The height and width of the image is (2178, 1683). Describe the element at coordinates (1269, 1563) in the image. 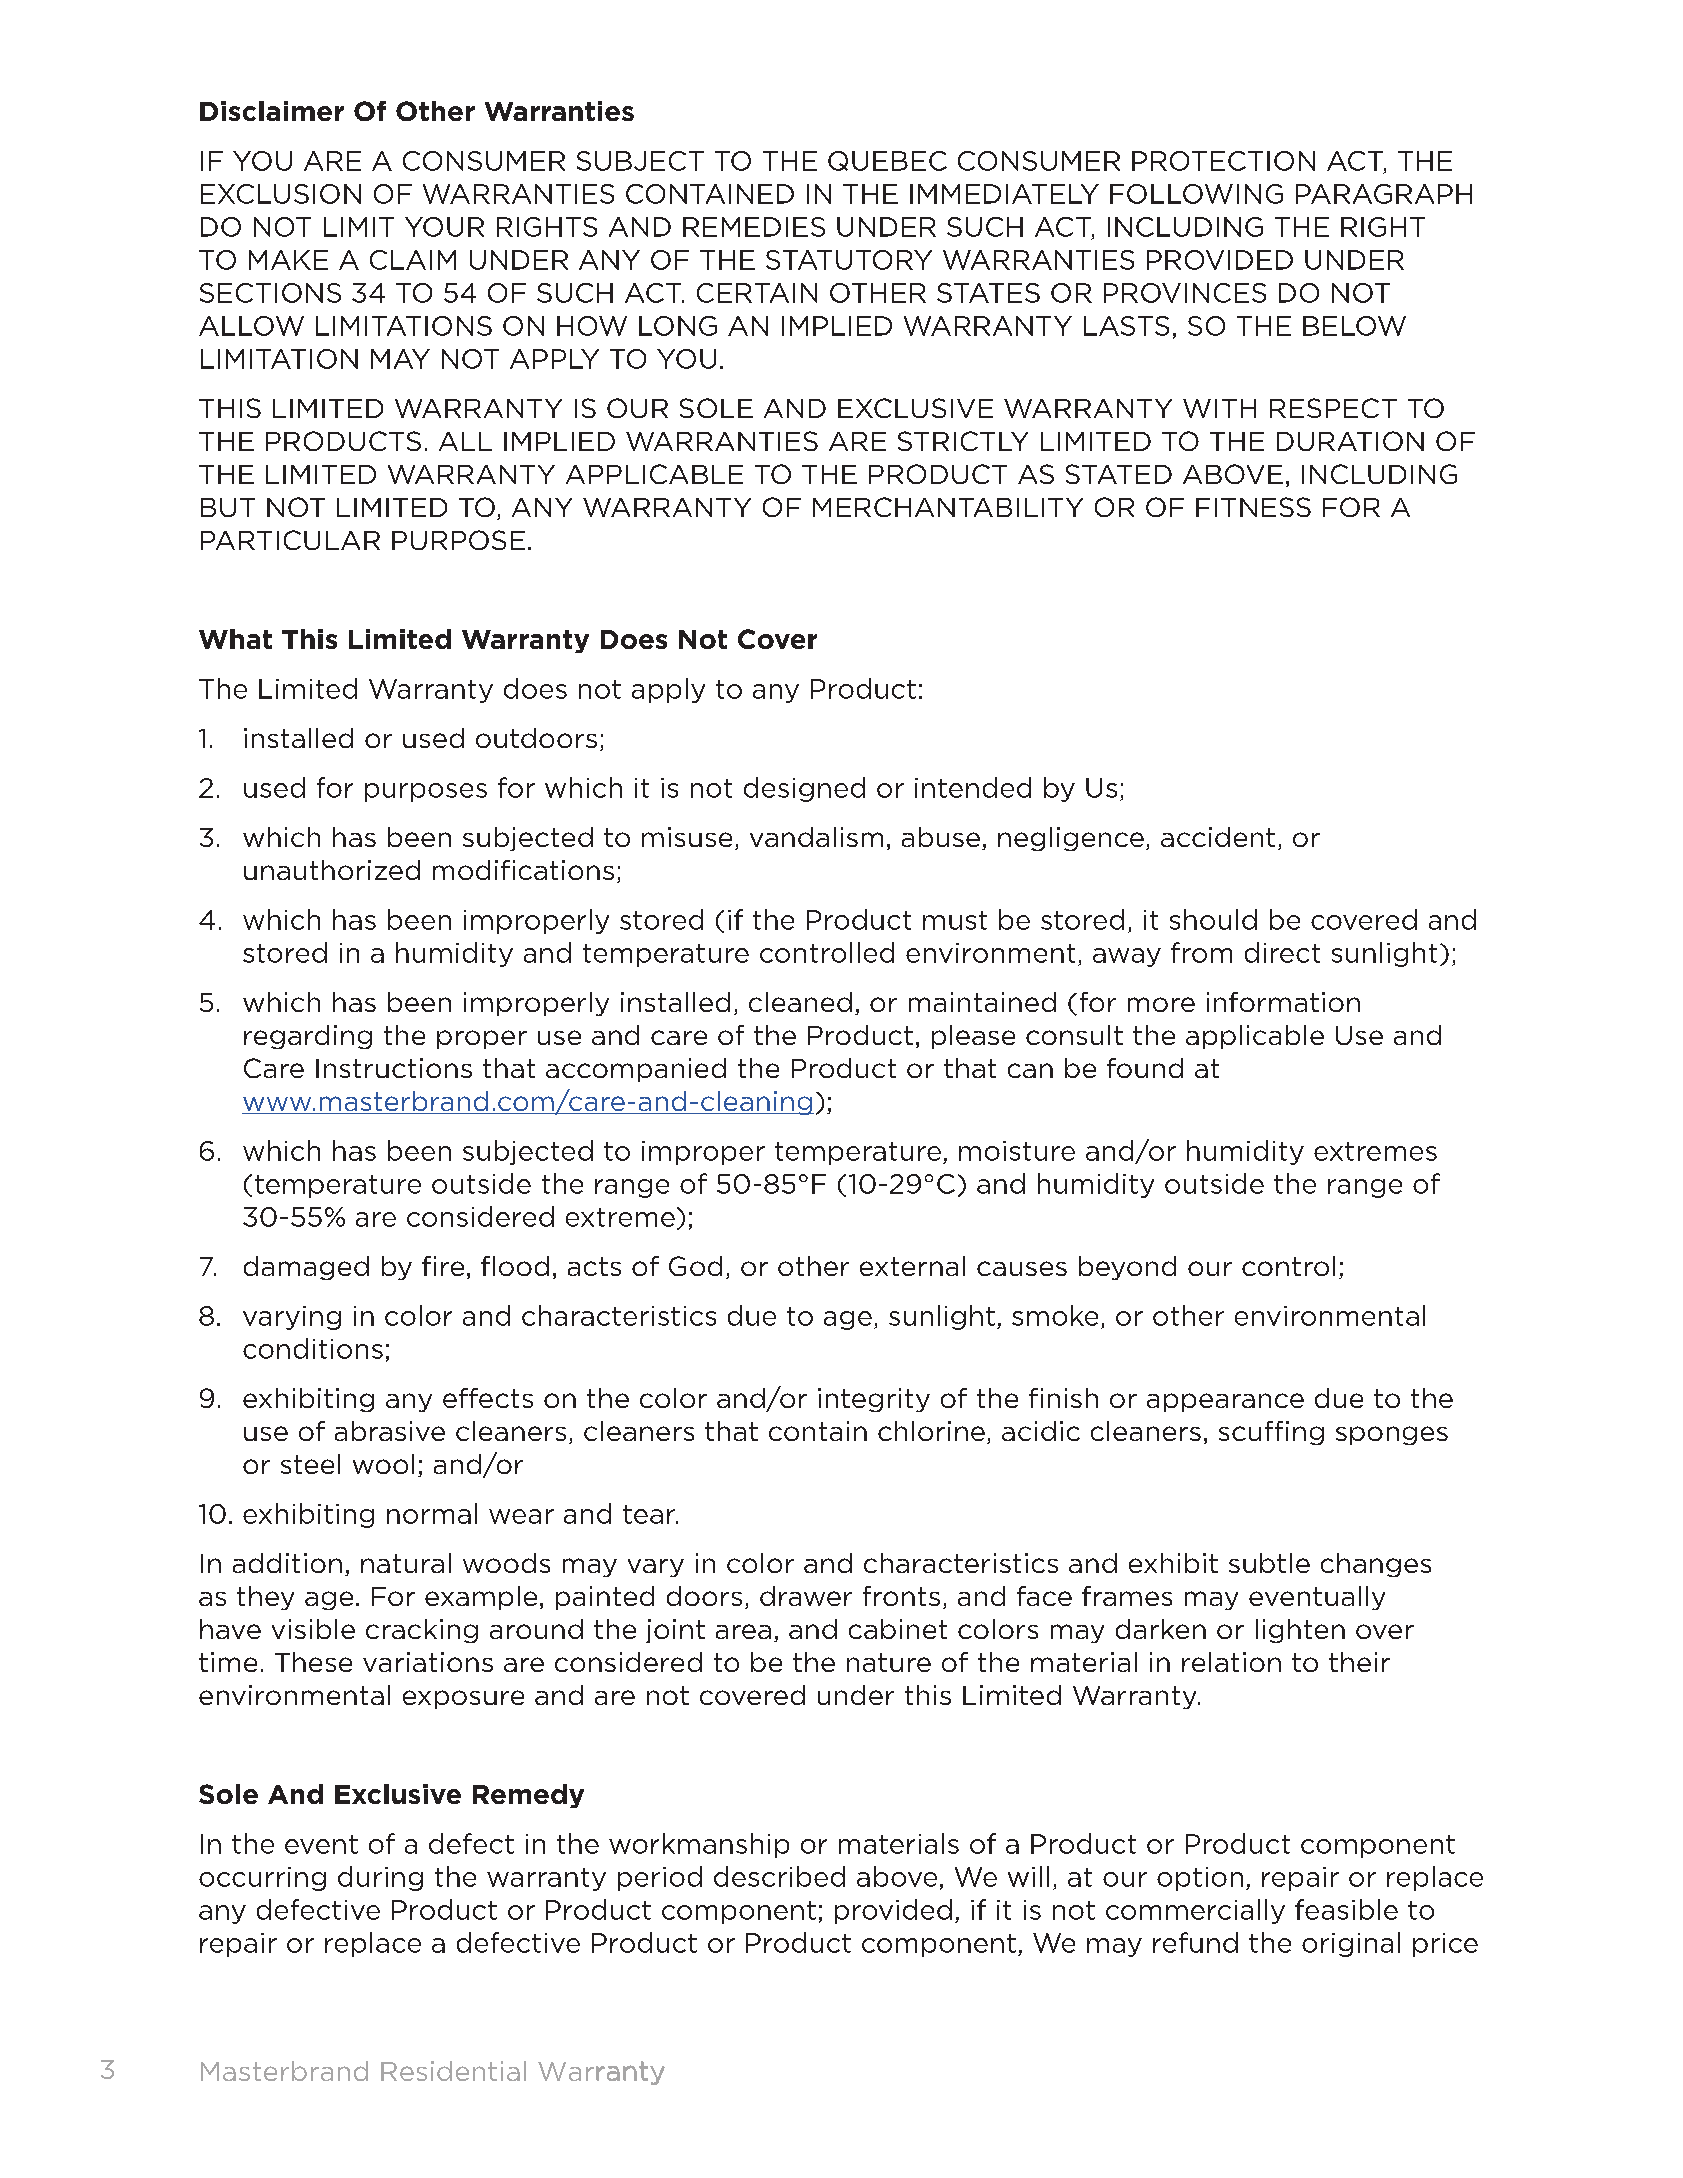

I see `subtle` at that location.
